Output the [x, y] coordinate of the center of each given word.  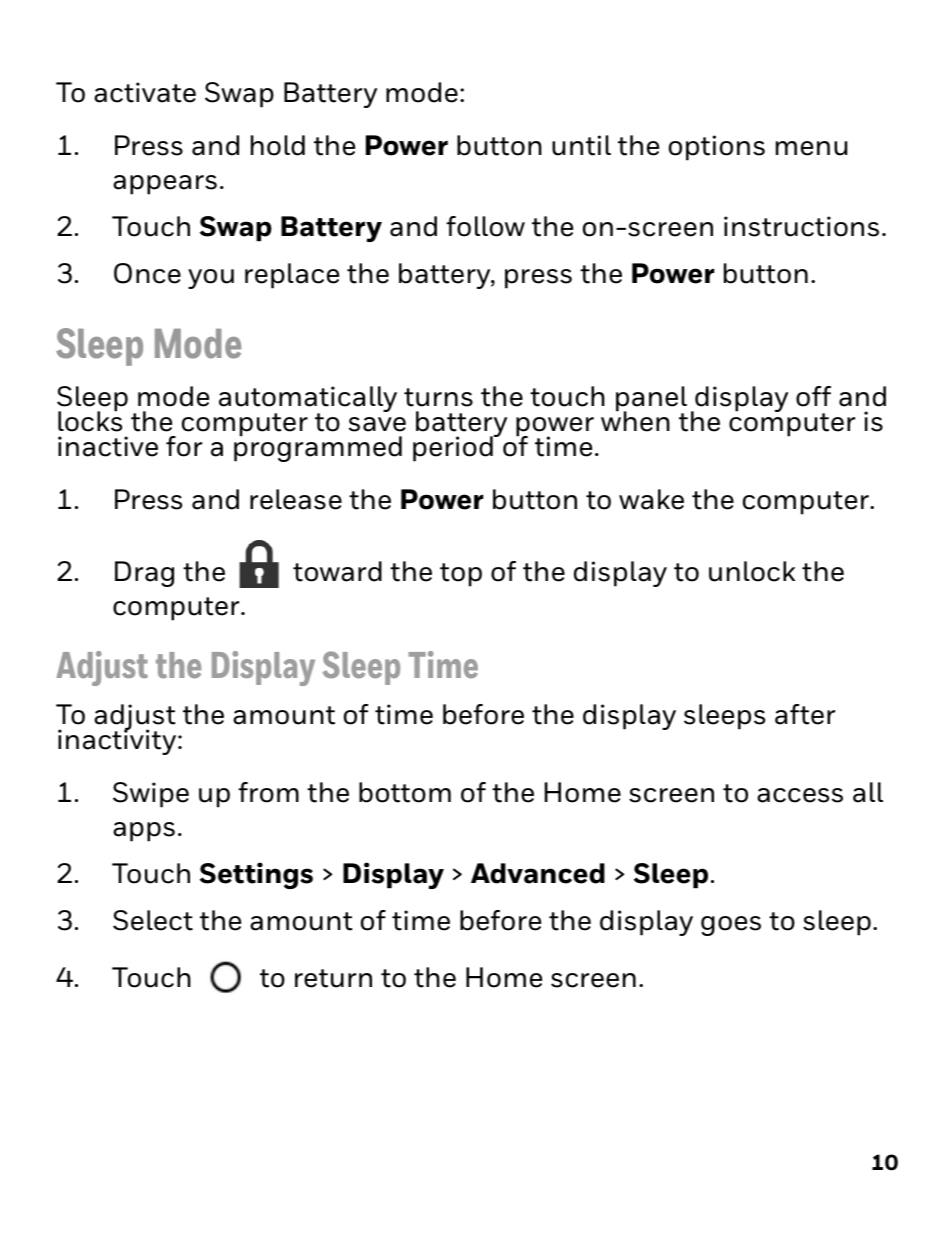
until [581, 145]
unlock [752, 571]
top [461, 575]
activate [145, 92]
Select [153, 920]
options [717, 148]
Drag [144, 574]
